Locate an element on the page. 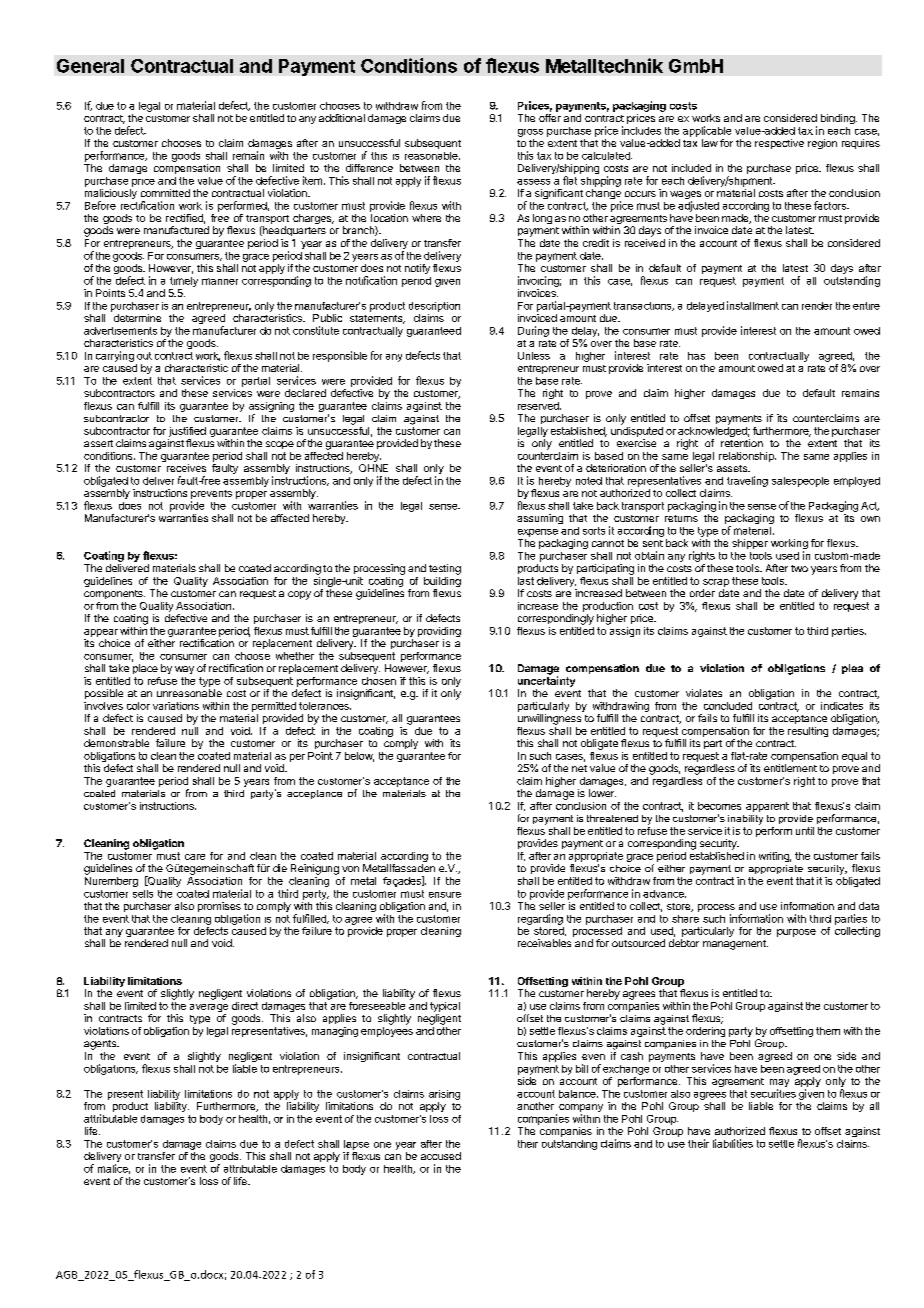  General is located at coordinates (90, 66).
